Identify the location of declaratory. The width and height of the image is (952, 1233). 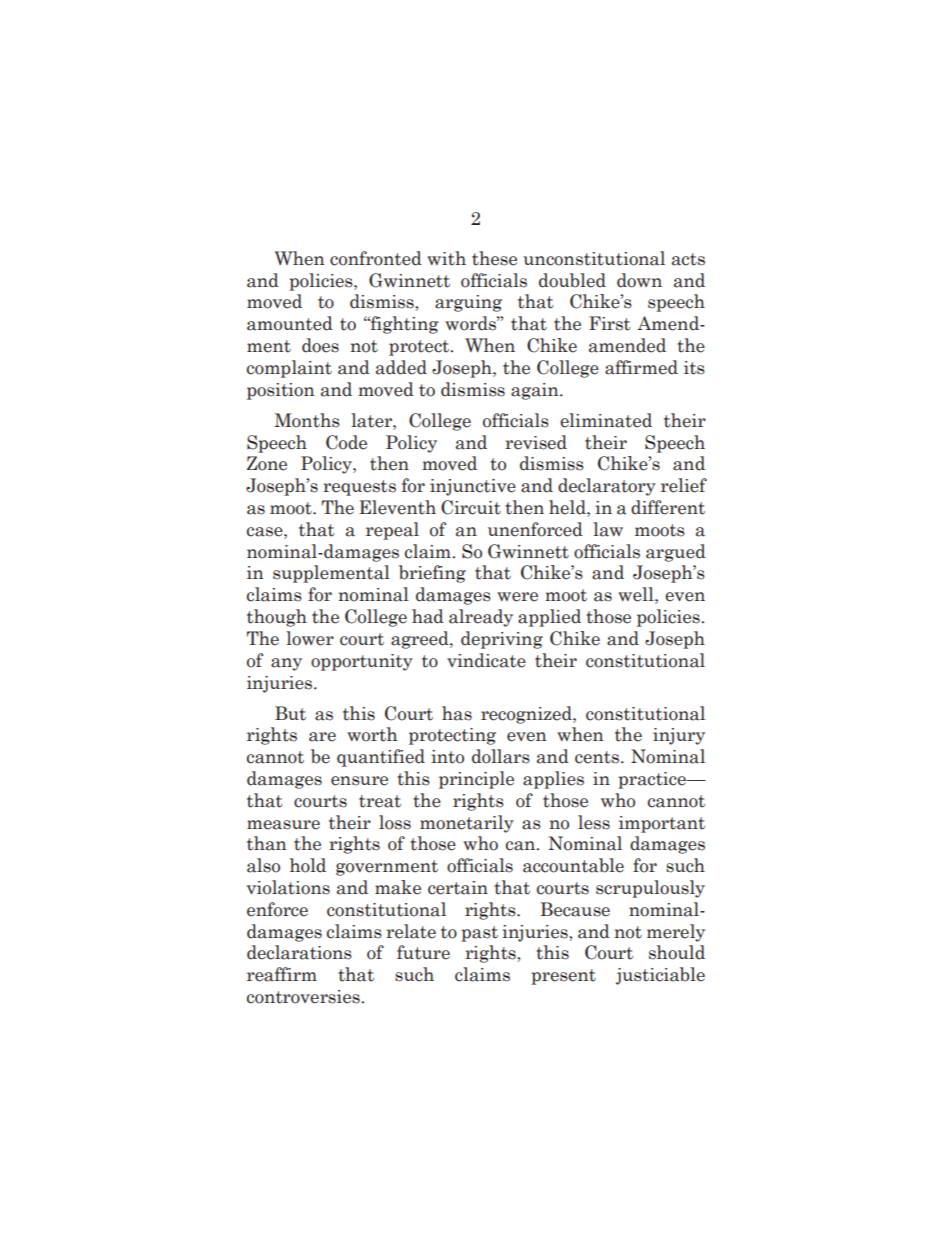
(607, 487).
